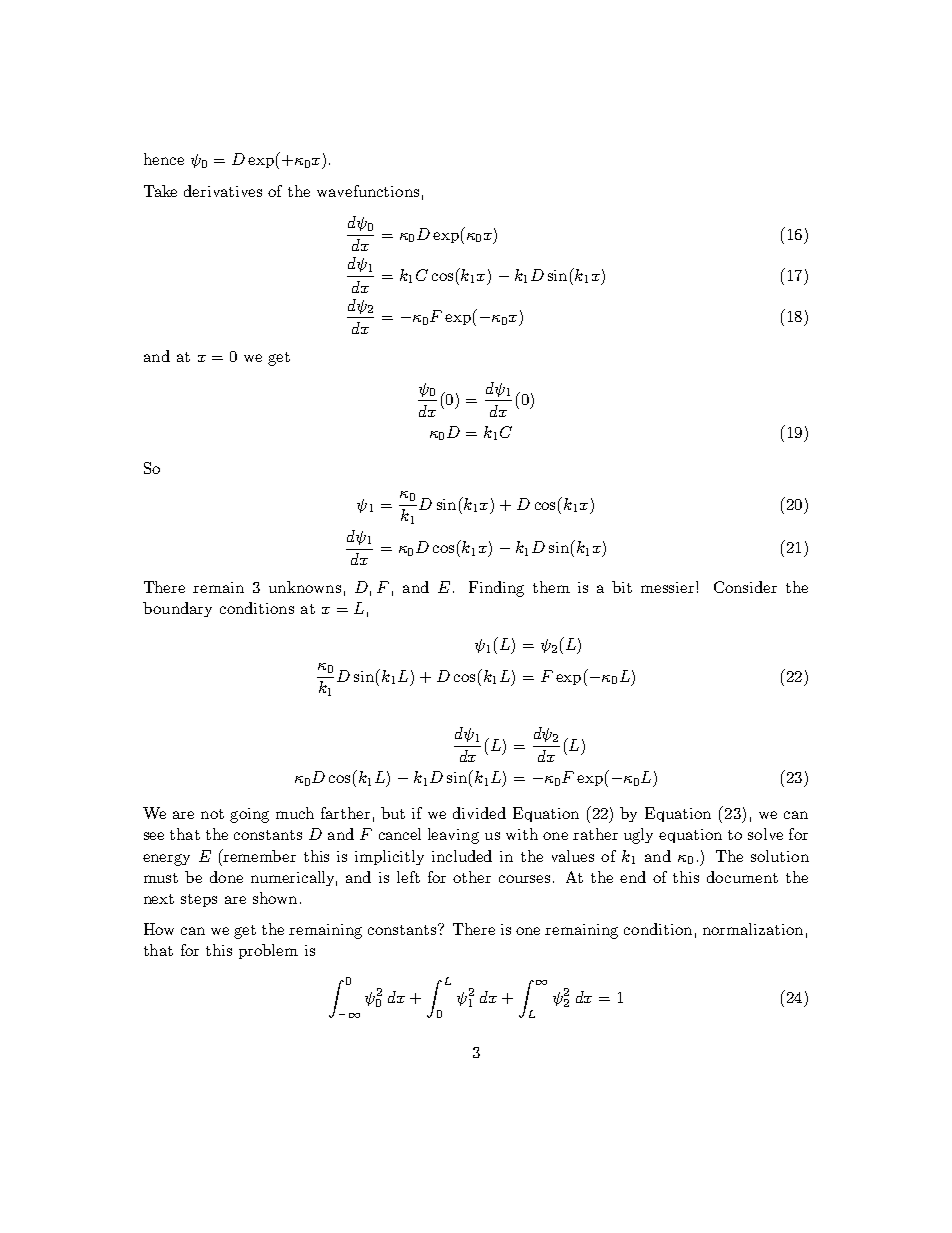 This screenshot has width=952, height=1233. What do you see at coordinates (669, 587) in the screenshot?
I see `messier` at bounding box center [669, 587].
